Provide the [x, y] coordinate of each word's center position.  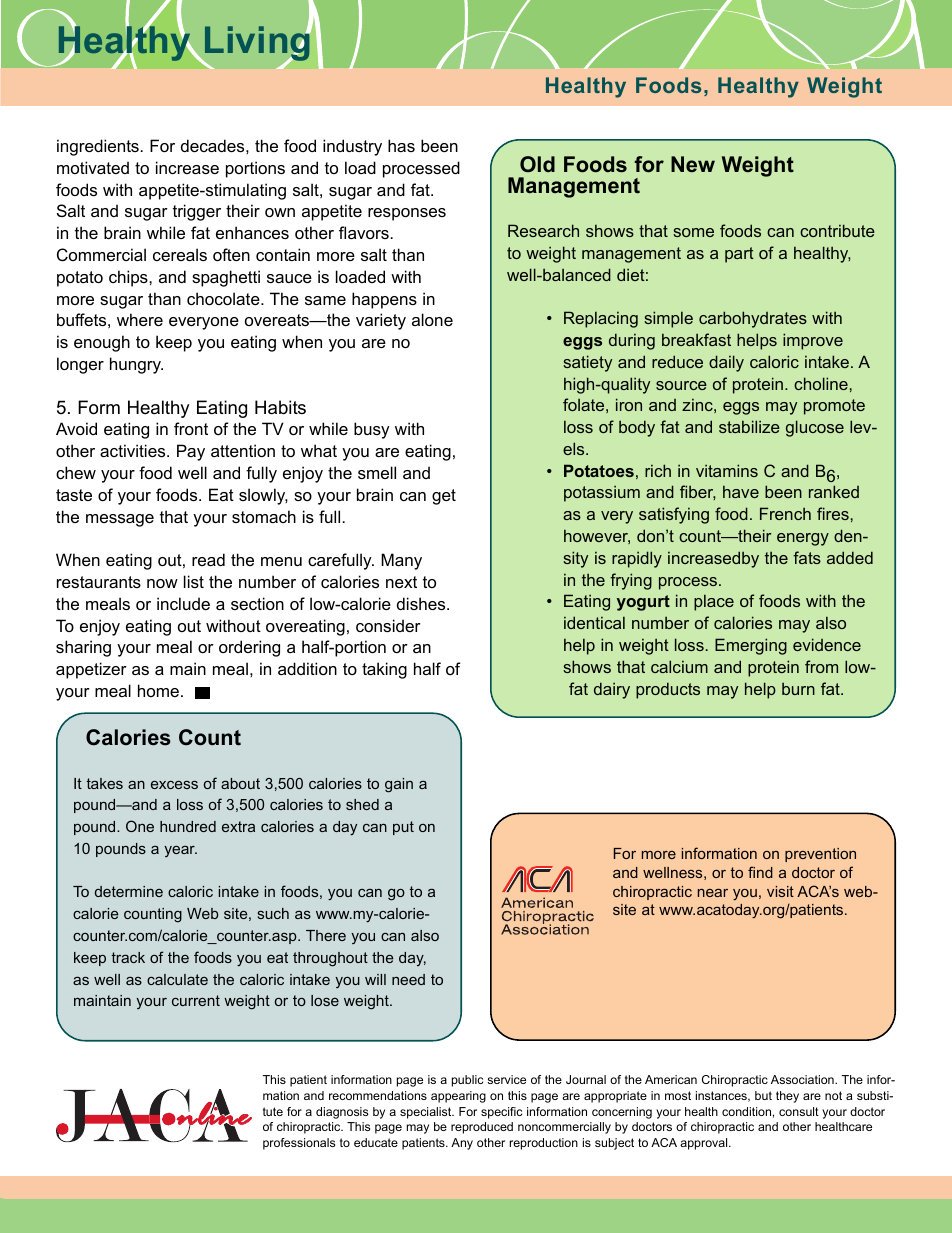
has [401, 145]
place [714, 602]
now [162, 583]
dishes [422, 603]
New [693, 164]
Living [258, 44]
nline [213, 1113]
